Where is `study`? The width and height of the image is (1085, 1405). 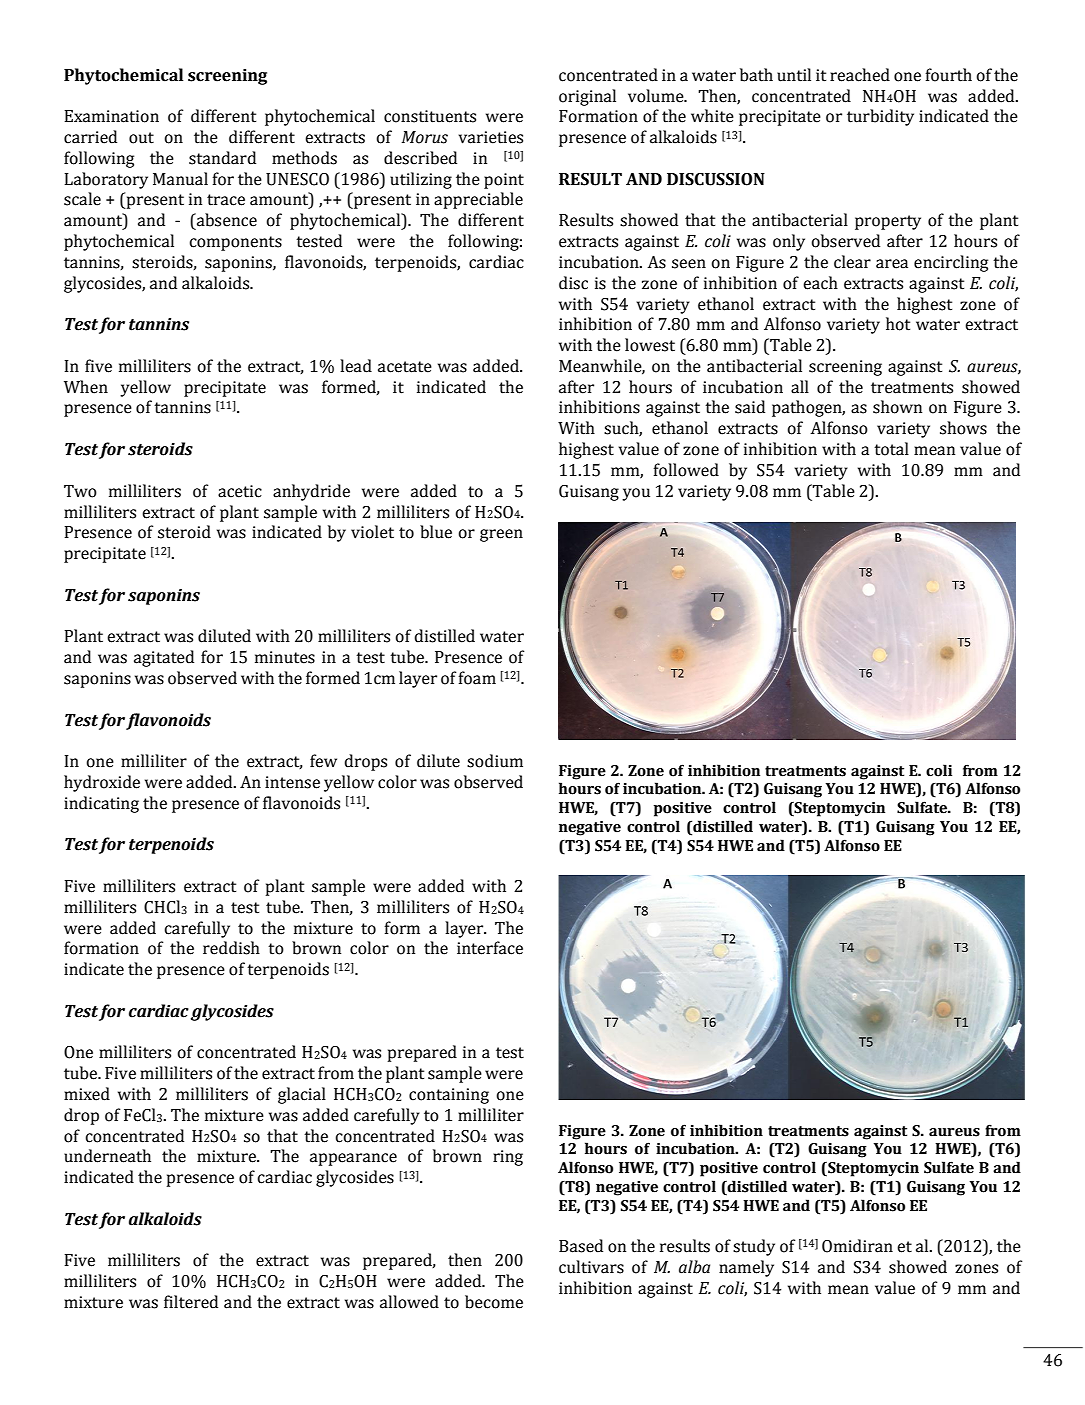 study is located at coordinates (754, 1247).
